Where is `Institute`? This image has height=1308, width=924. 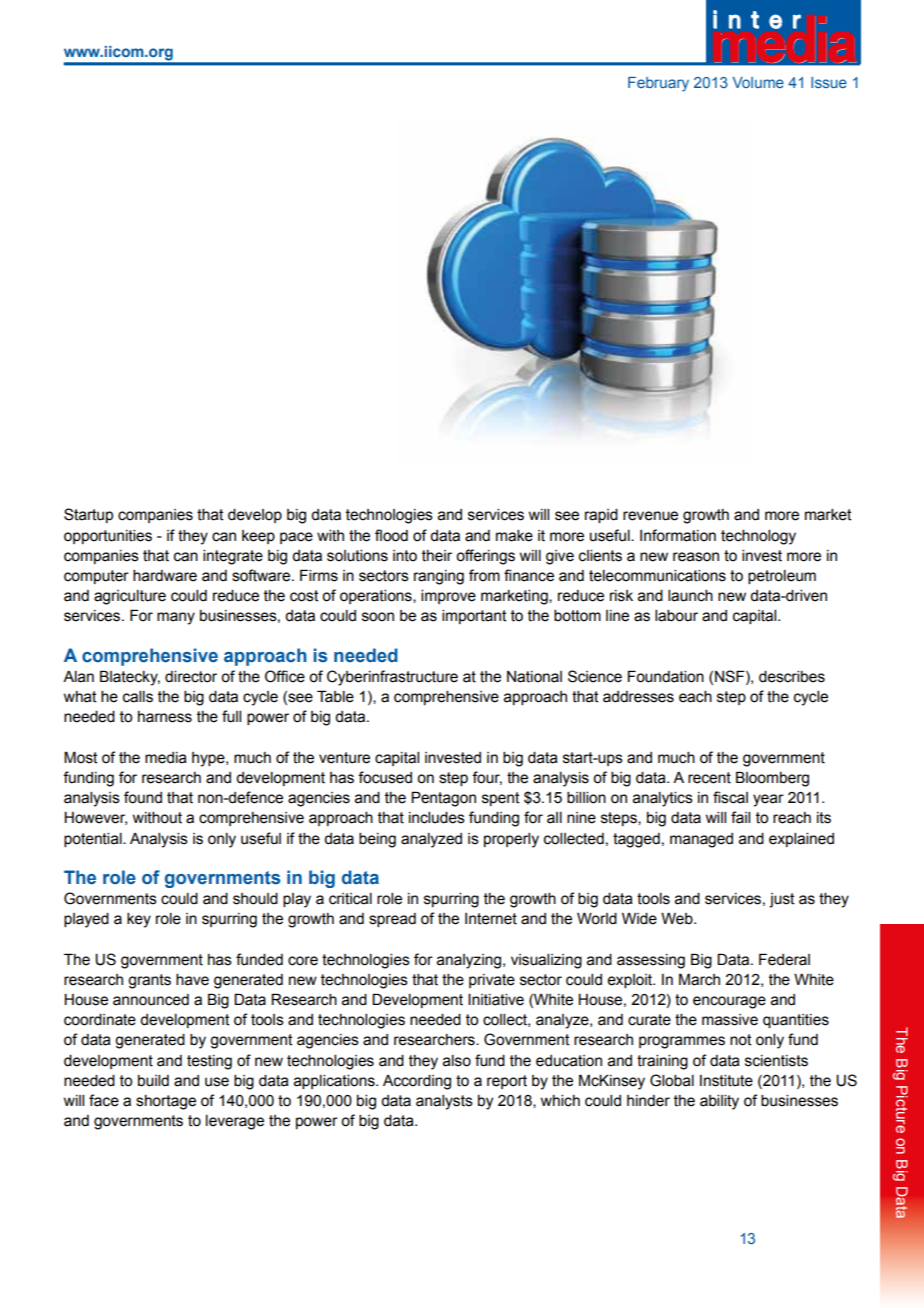 Institute is located at coordinates (726, 1081).
